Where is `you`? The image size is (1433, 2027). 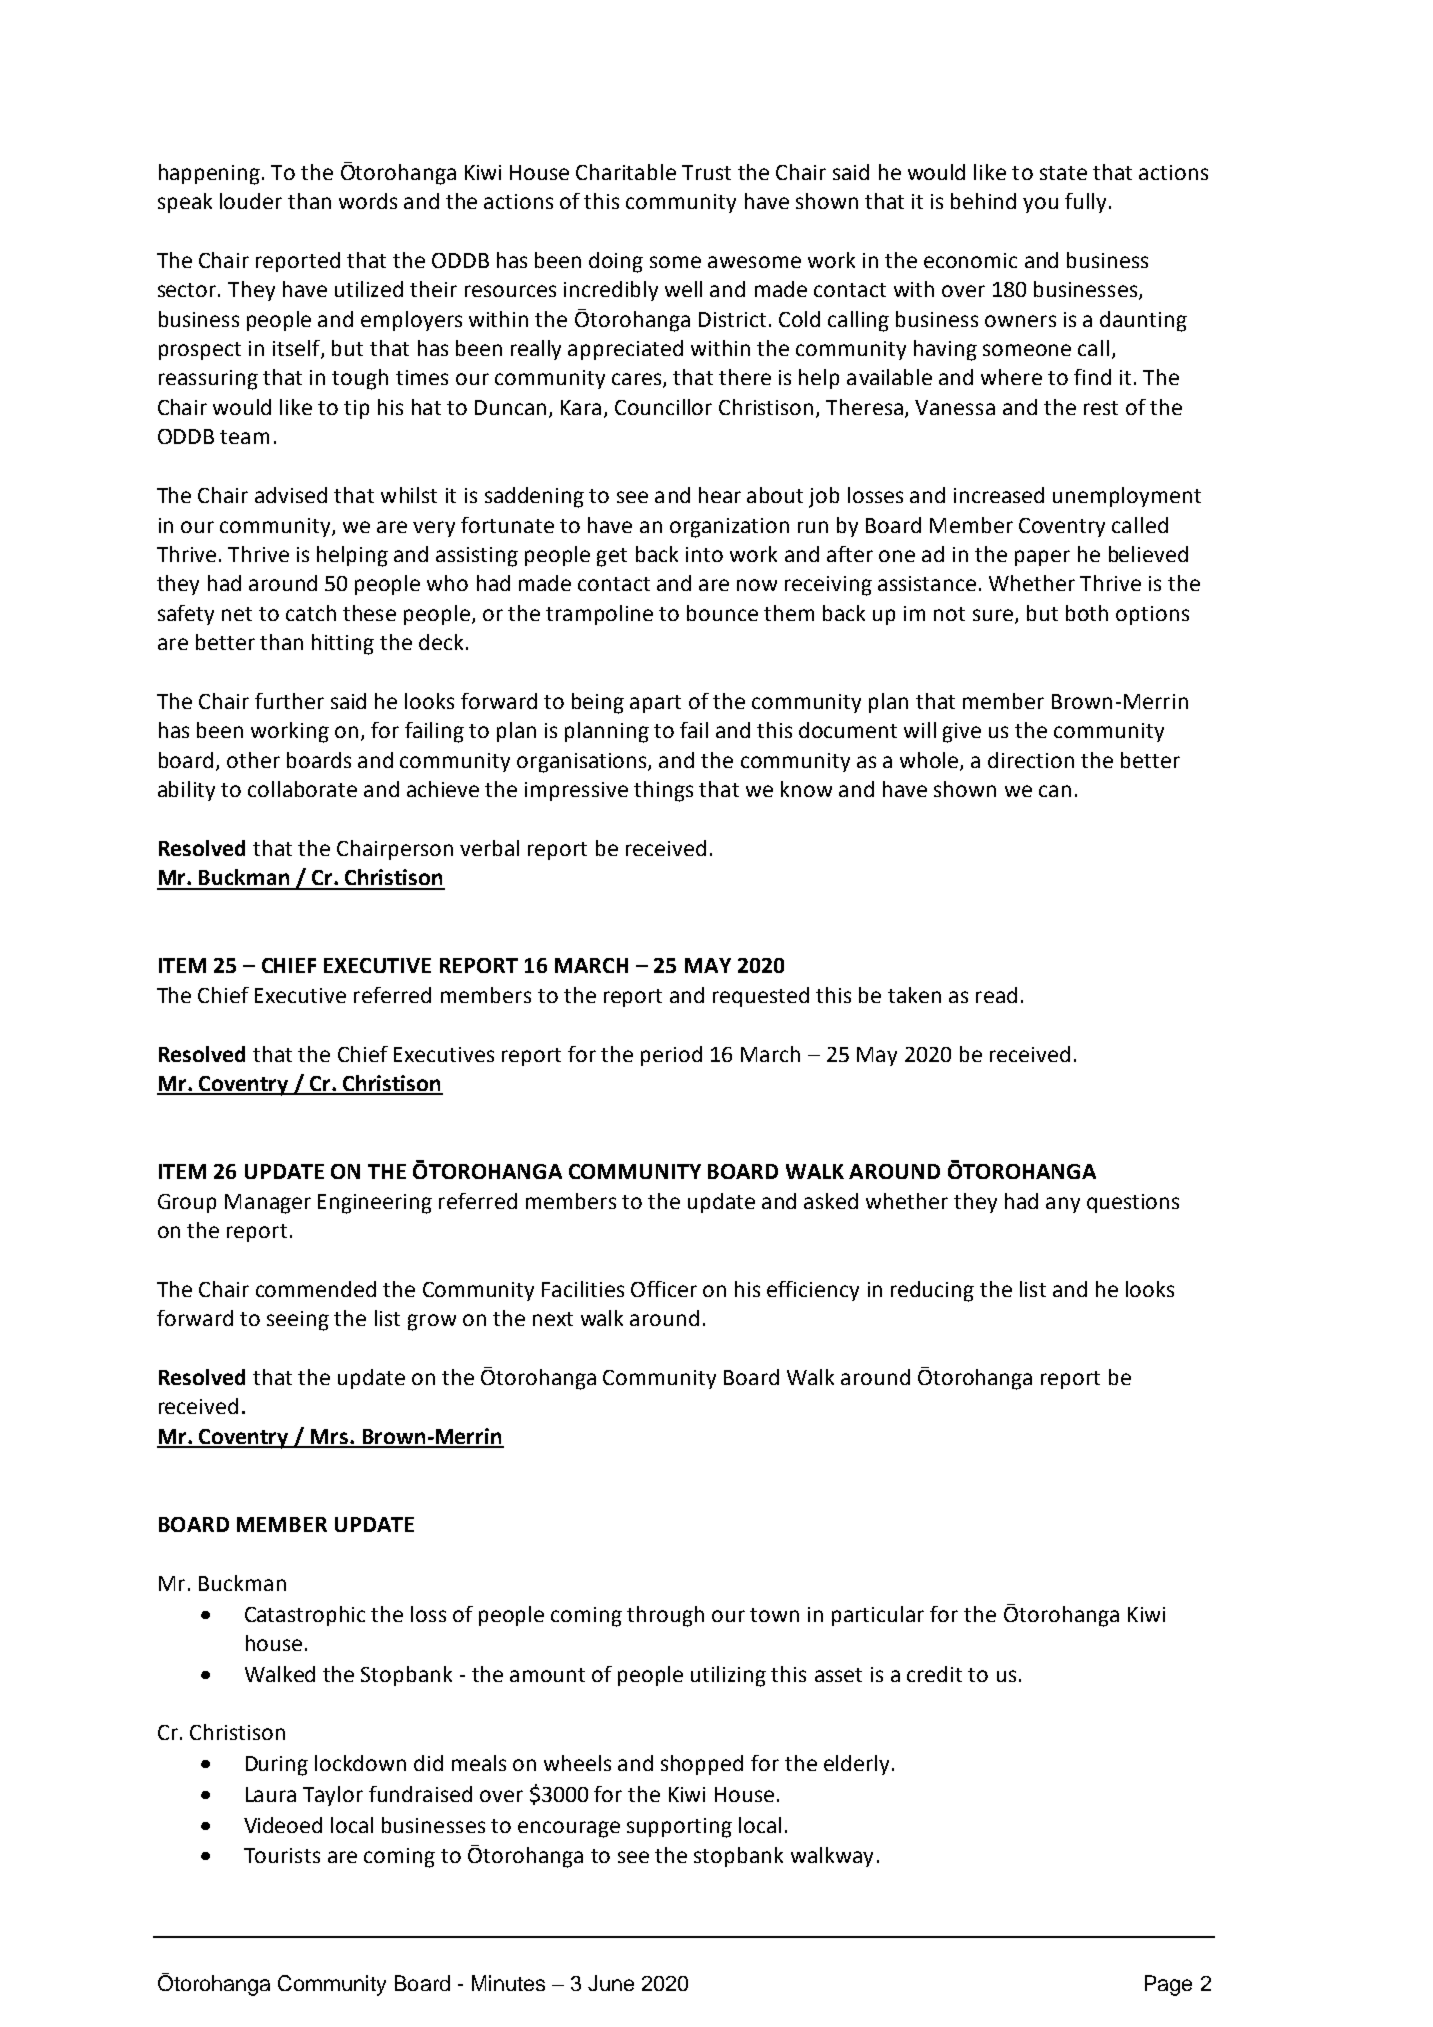
you is located at coordinates (1040, 205).
